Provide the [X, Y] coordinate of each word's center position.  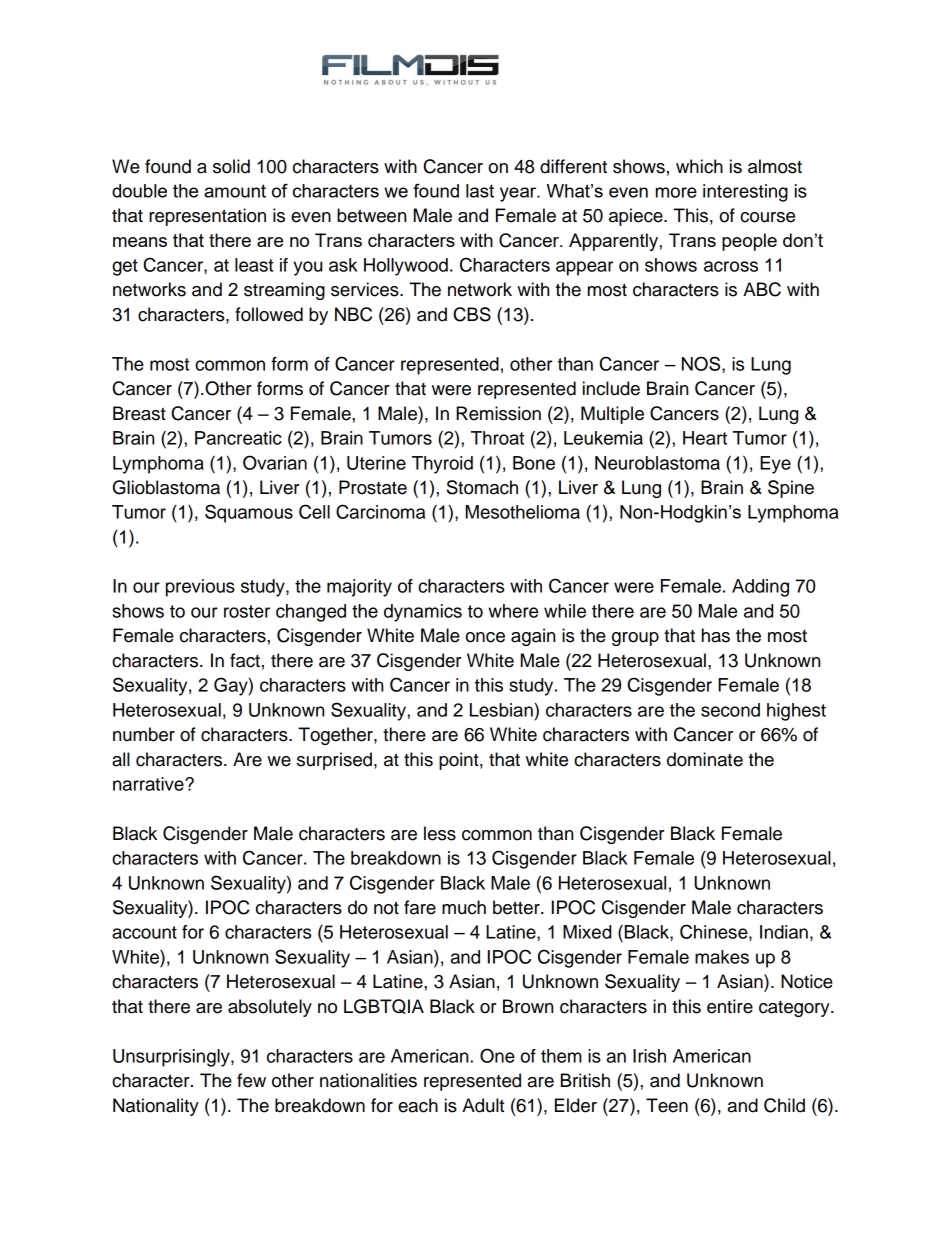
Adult [483, 1105]
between [371, 215]
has [716, 635]
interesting [745, 193]
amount [235, 191]
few [251, 1080]
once [485, 637]
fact [245, 660]
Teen [667, 1105]
